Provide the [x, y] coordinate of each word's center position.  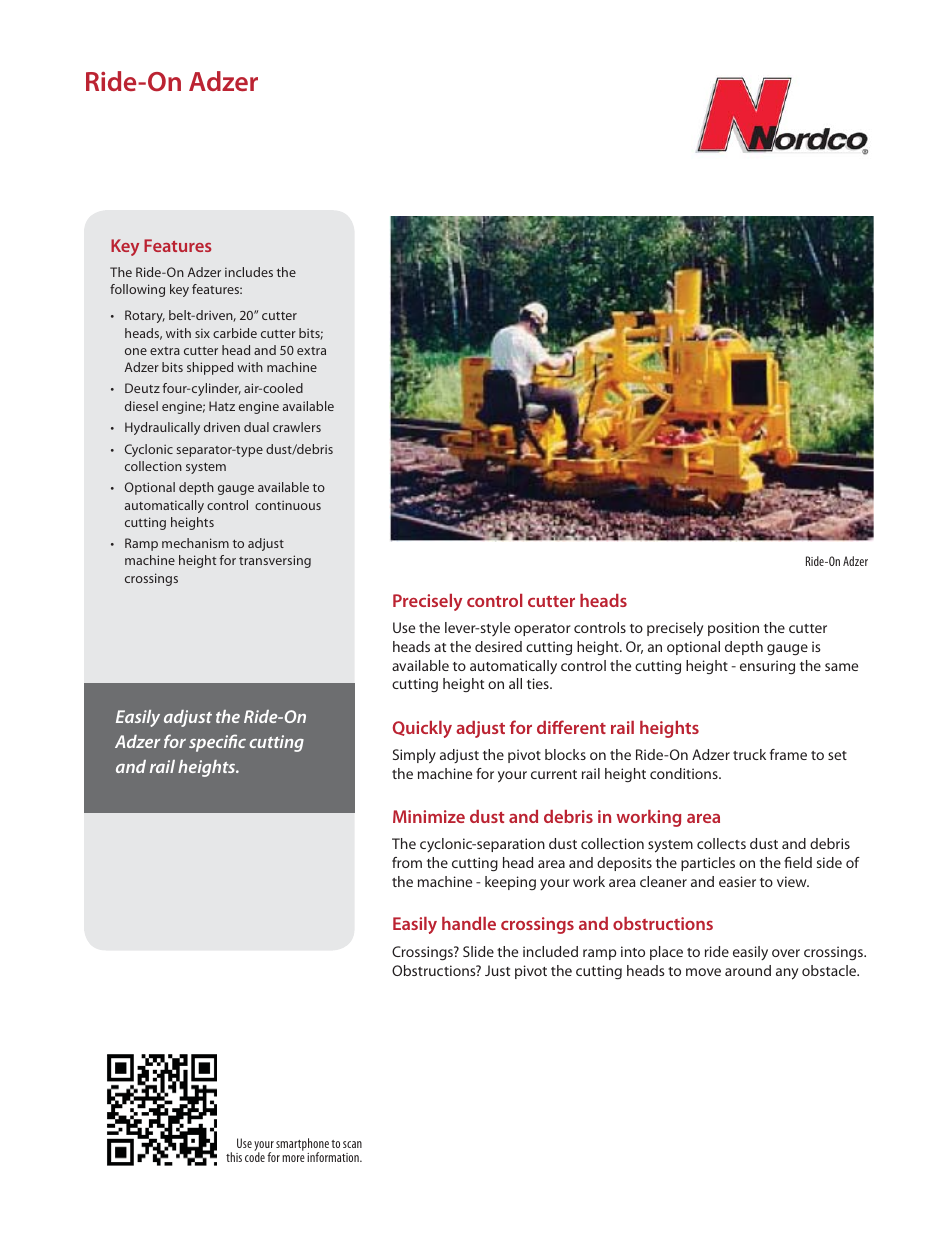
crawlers [297, 427]
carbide [235, 333]
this [234, 1157]
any [787, 974]
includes [249, 272]
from [407, 862]
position [733, 629]
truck [749, 754]
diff [550, 727]
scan [352, 1144]
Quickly [422, 729]
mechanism [195, 543]
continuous [288, 505]
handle [469, 923]
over [786, 953]
